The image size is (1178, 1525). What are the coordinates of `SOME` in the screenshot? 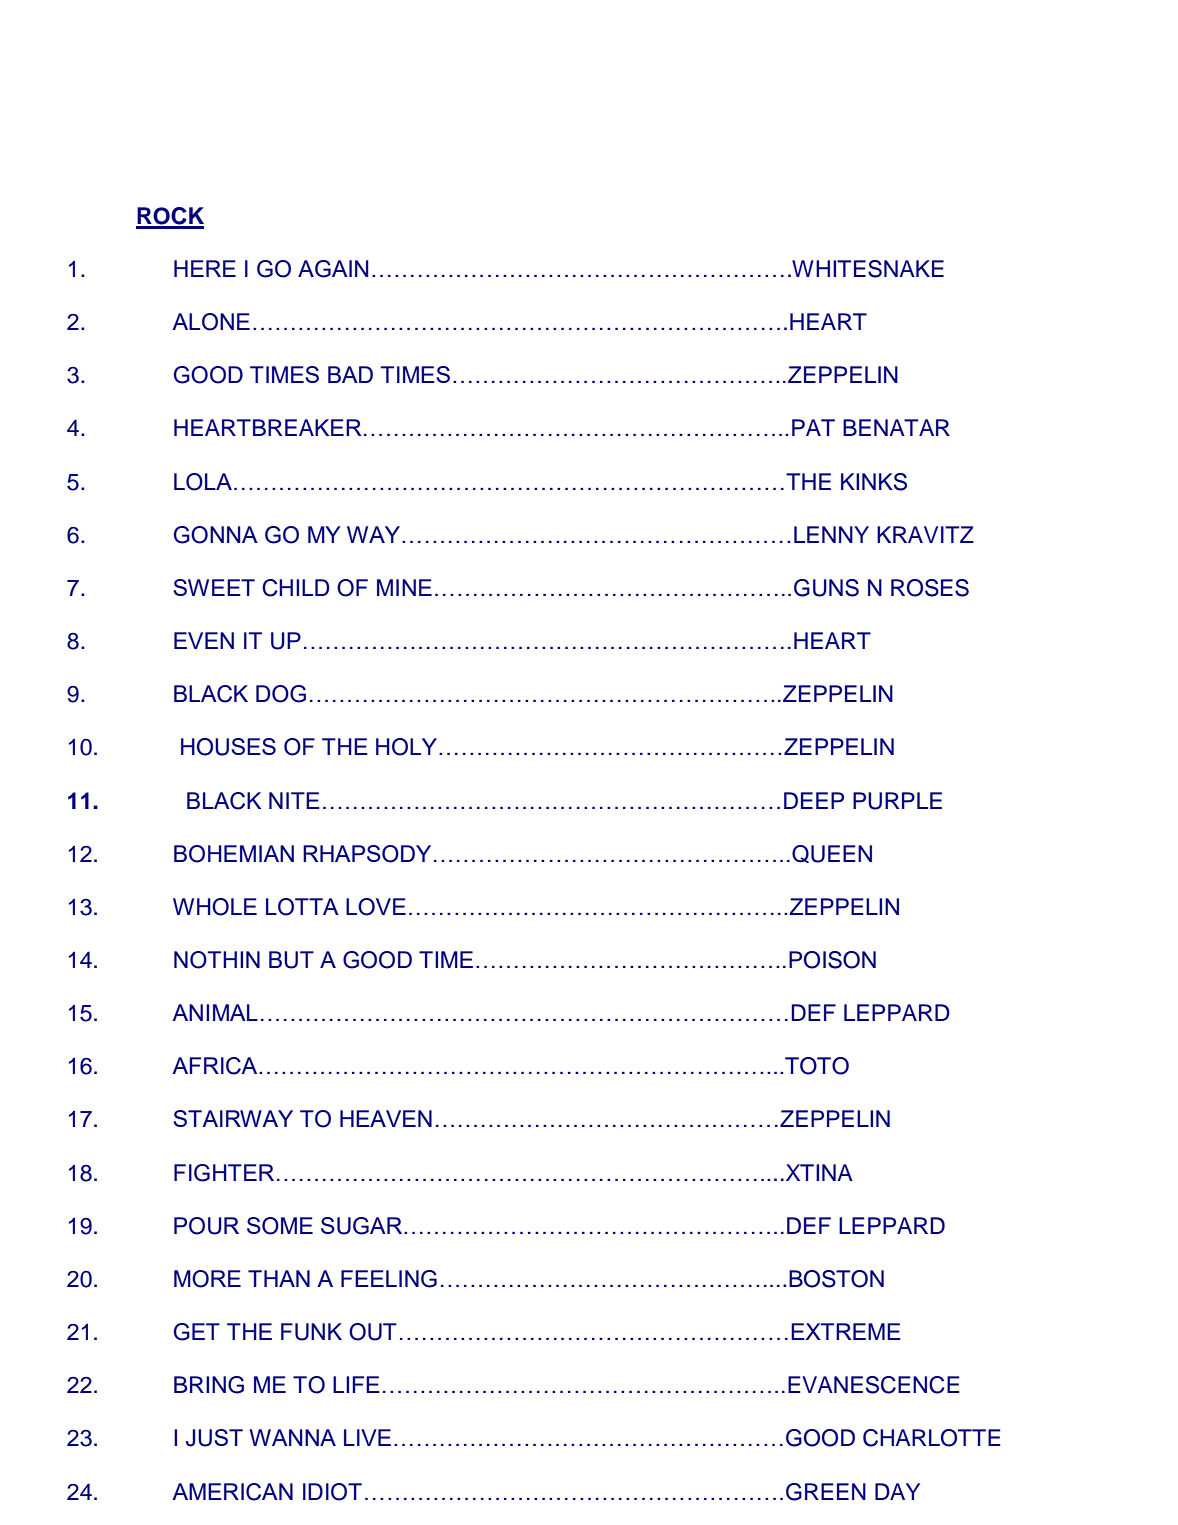 It's located at (280, 1226).
